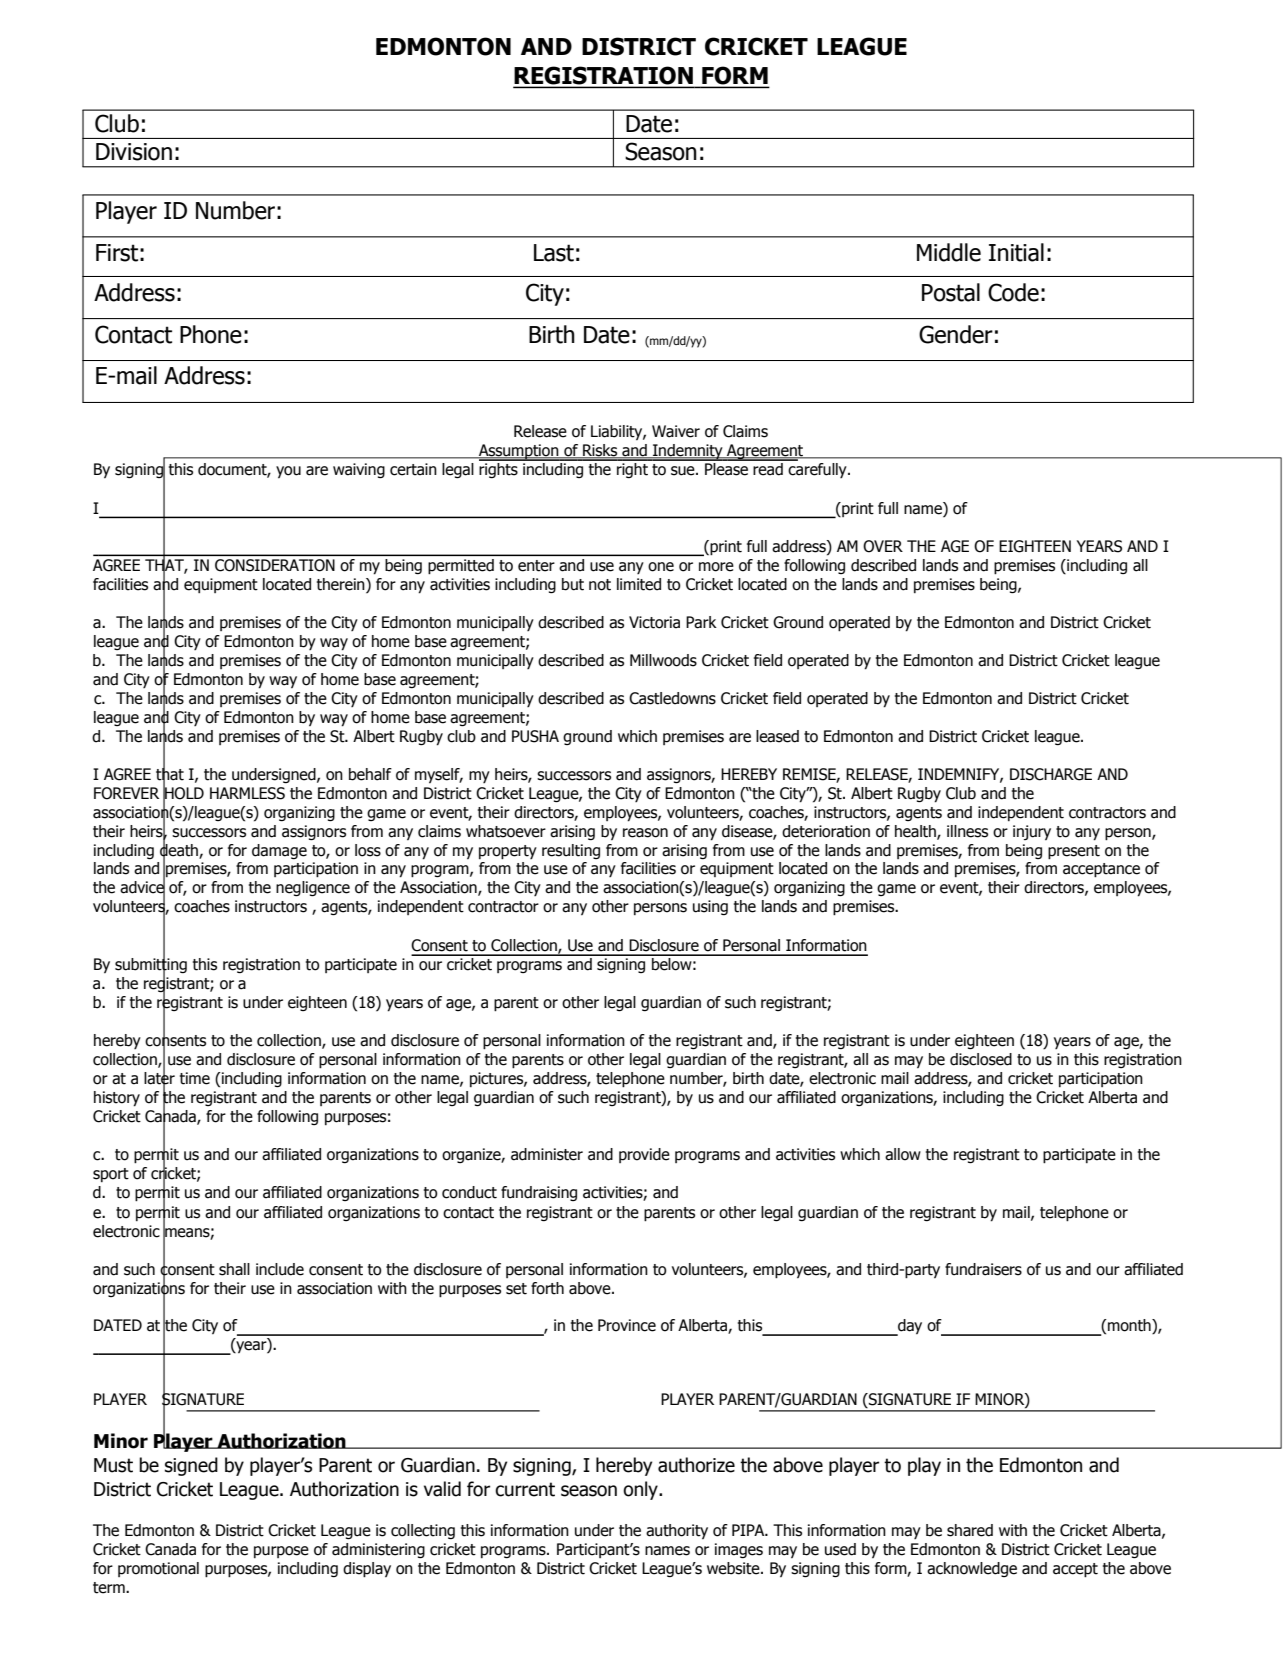 This screenshot has width=1283, height=1660. What do you see at coordinates (158, 1569) in the screenshot?
I see `promotional` at bounding box center [158, 1569].
